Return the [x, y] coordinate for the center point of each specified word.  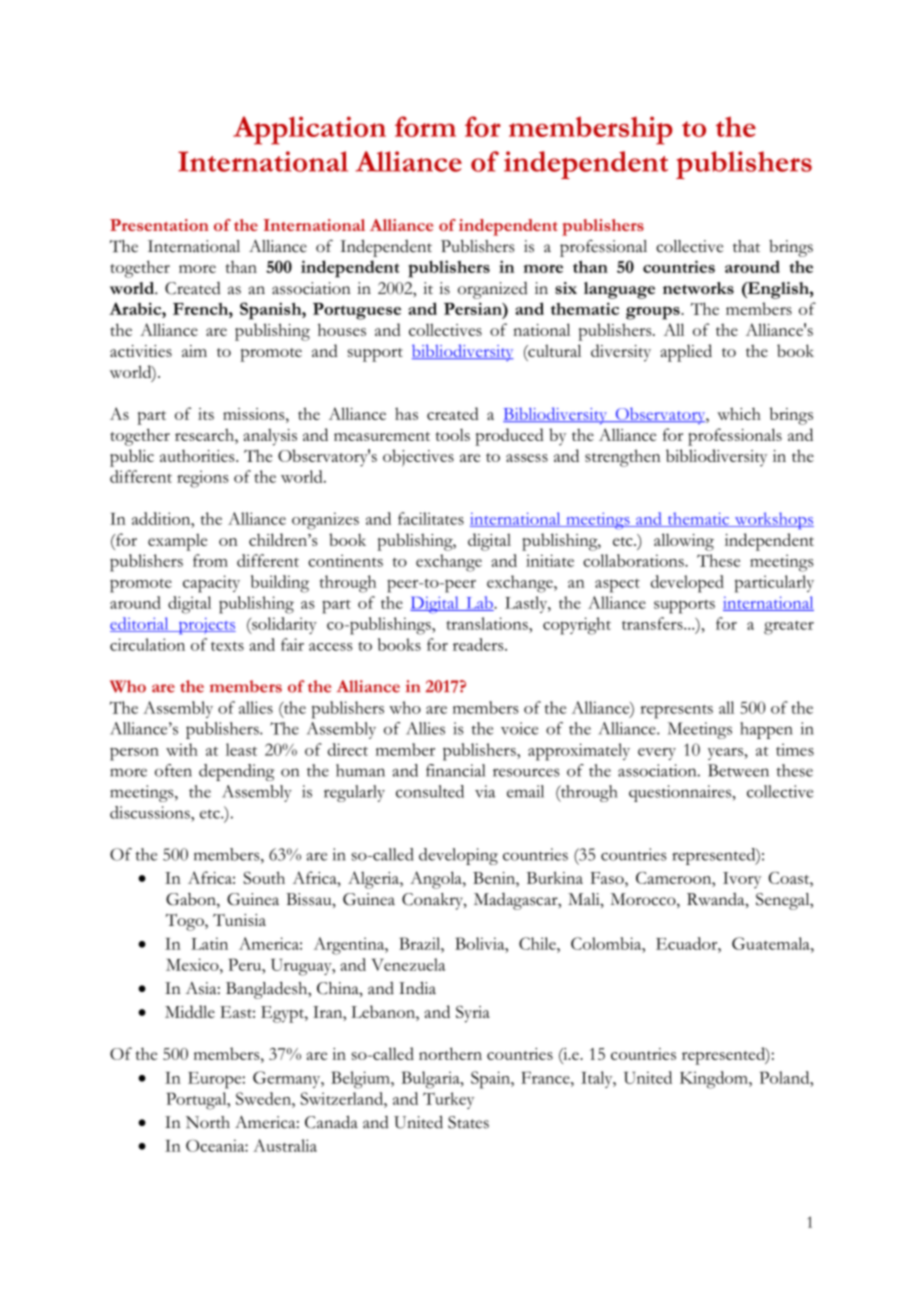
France [546, 1077]
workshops [773, 520]
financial [455, 770]
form [425, 126]
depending [236, 772]
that [746, 246]
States [468, 1122]
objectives [418, 458]
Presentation [159, 225]
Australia [285, 1145]
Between [738, 770]
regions [203, 479]
